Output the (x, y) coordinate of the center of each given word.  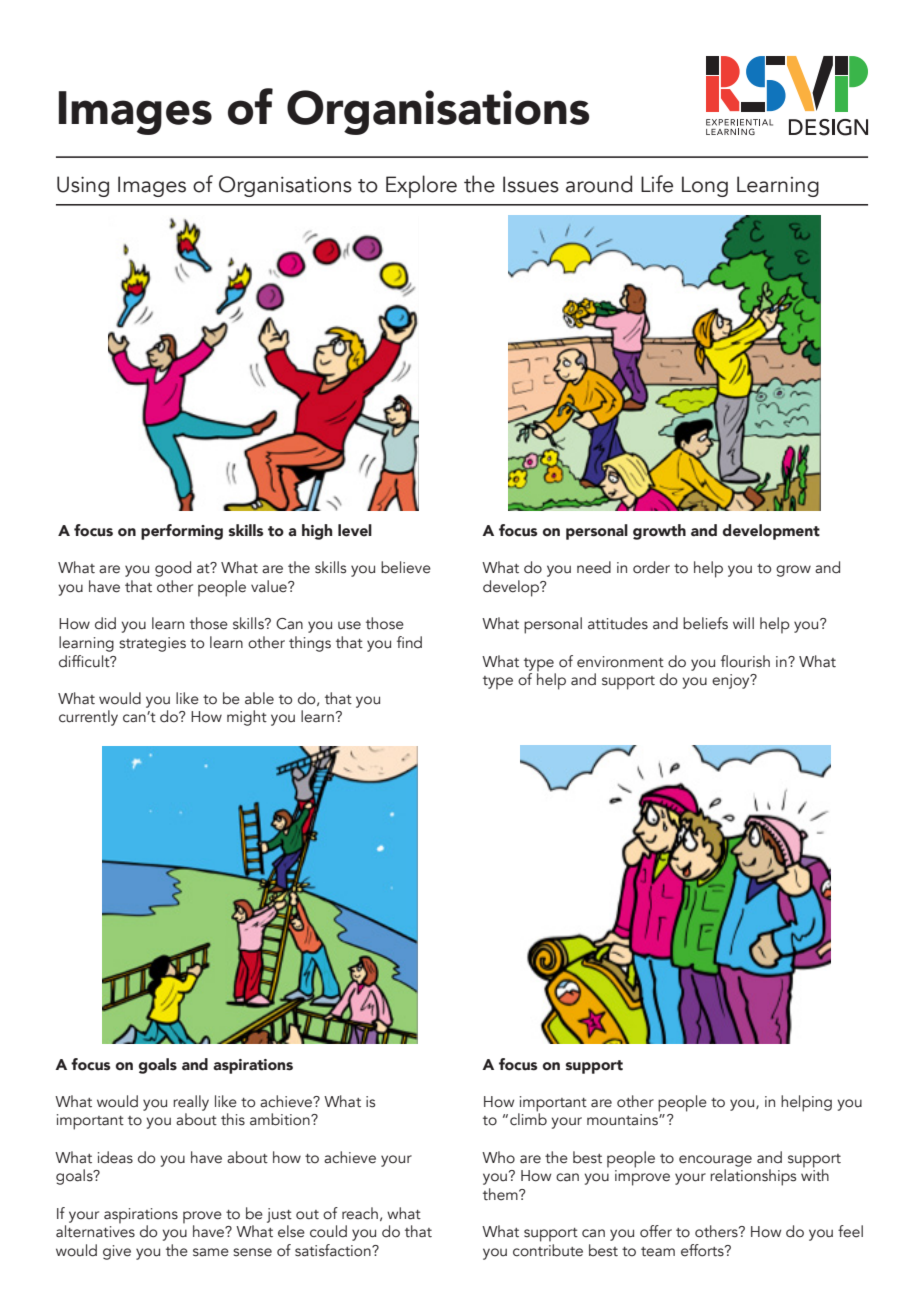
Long (705, 186)
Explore (421, 186)
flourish (745, 661)
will (743, 623)
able (259, 698)
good (173, 569)
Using (83, 186)
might (247, 718)
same (211, 1252)
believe (406, 567)
